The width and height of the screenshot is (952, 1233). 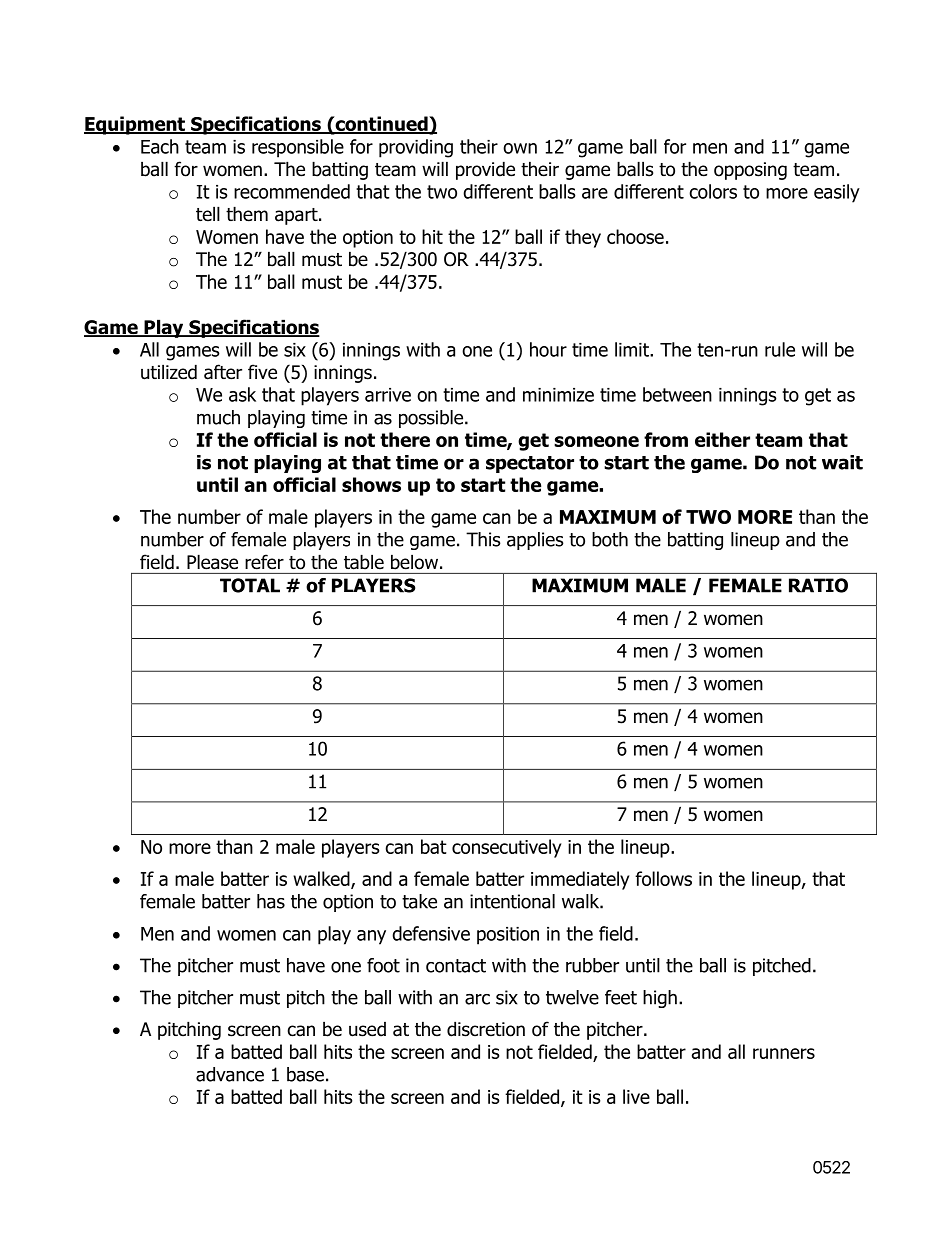 What do you see at coordinates (780, 349) in the screenshot?
I see `rule` at bounding box center [780, 349].
